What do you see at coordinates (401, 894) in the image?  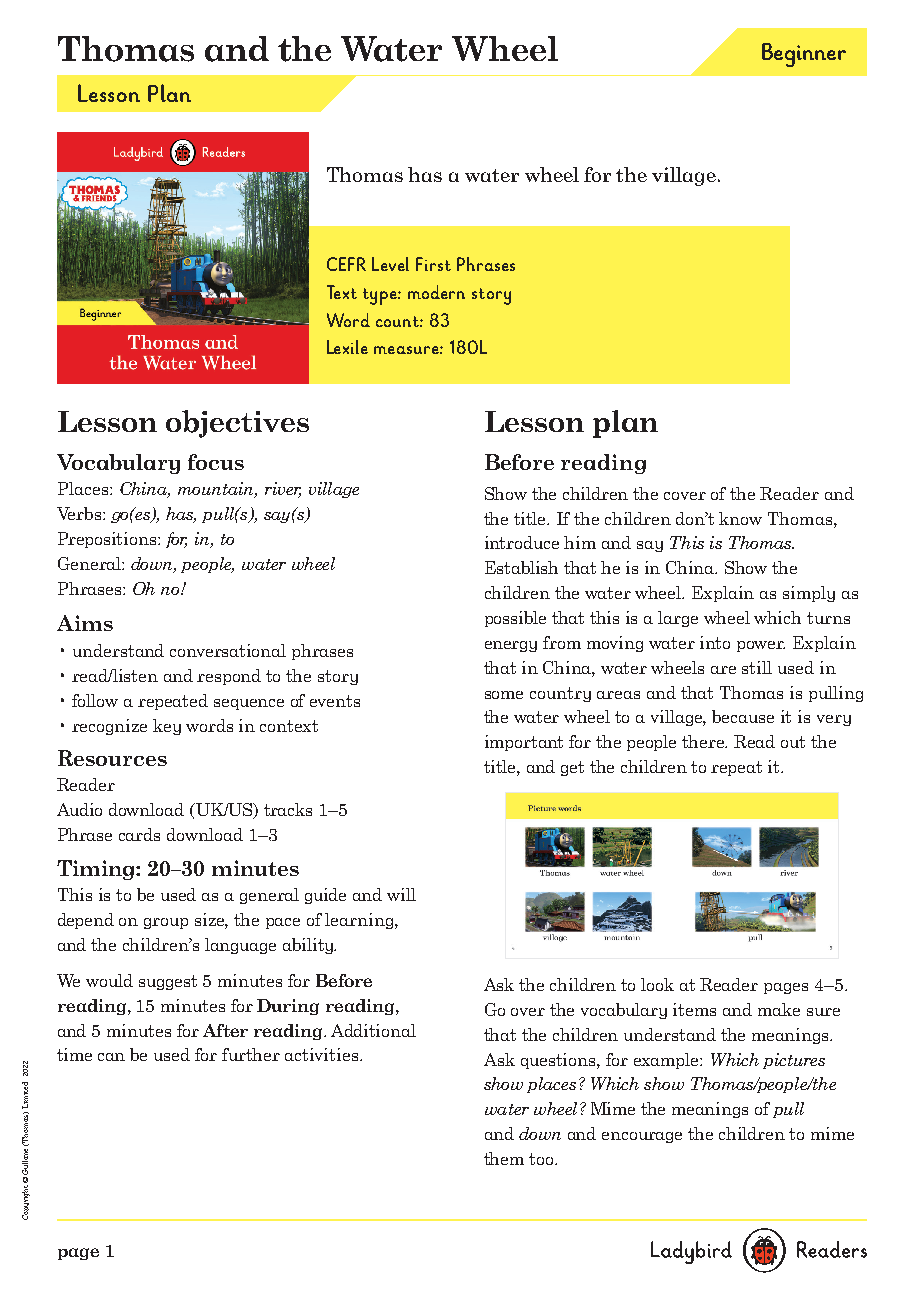 I see `will` at bounding box center [401, 894].
